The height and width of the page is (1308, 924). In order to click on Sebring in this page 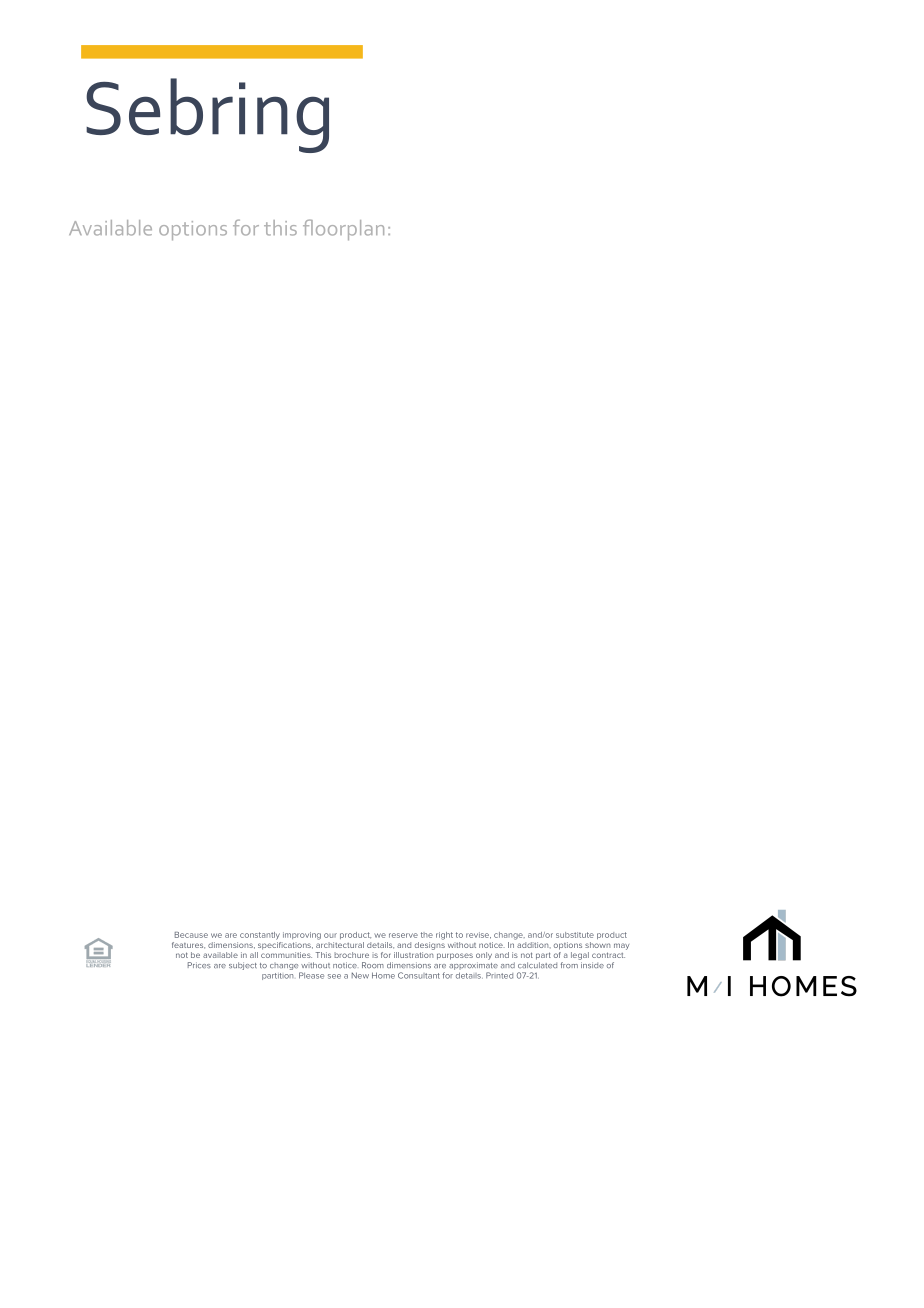, I will do `click(207, 115)`.
